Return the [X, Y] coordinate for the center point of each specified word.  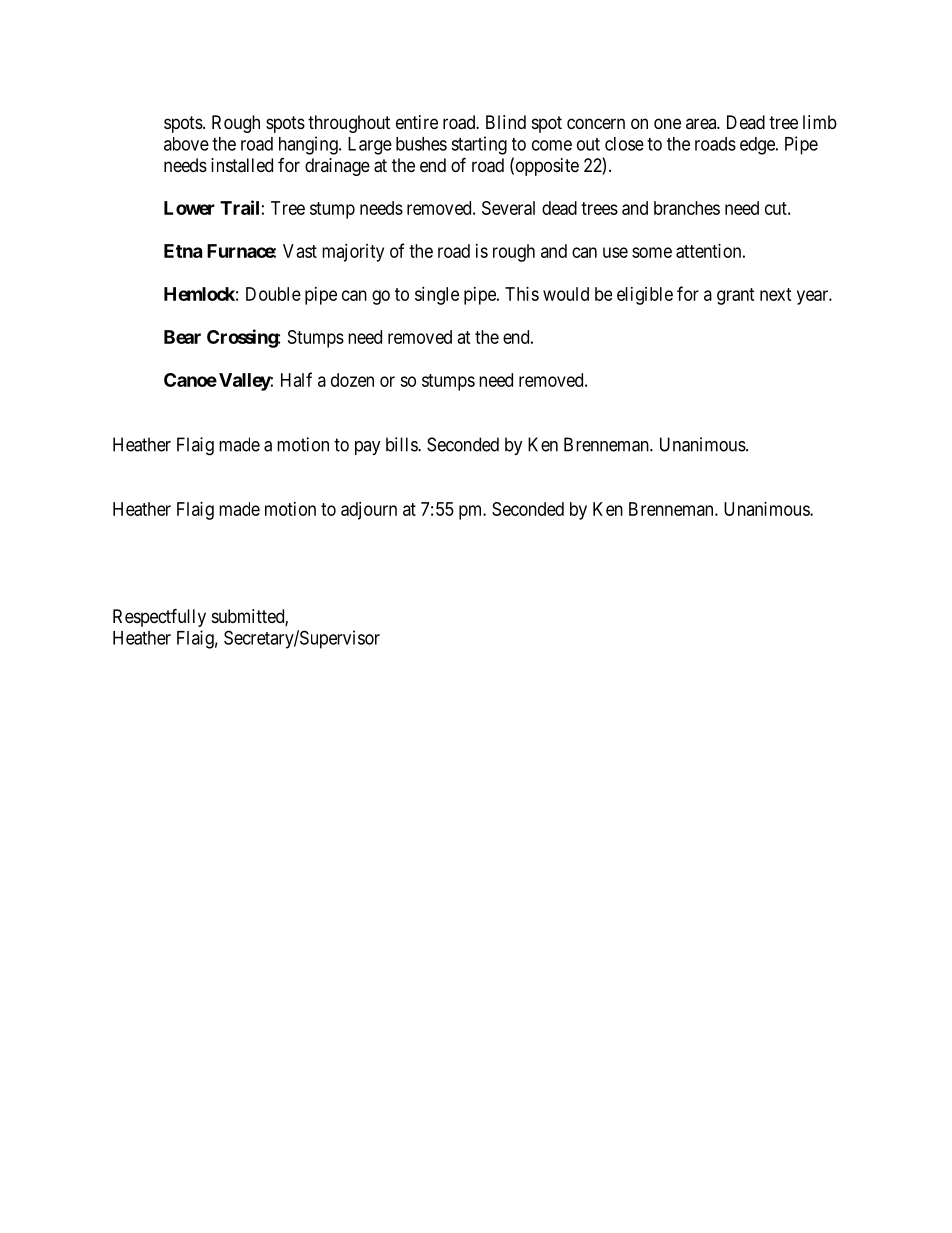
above [186, 144]
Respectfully [159, 617]
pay [368, 448]
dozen [352, 380]
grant [736, 296]
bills [402, 444]
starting [479, 145]
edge [758, 146]
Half [296, 379]
